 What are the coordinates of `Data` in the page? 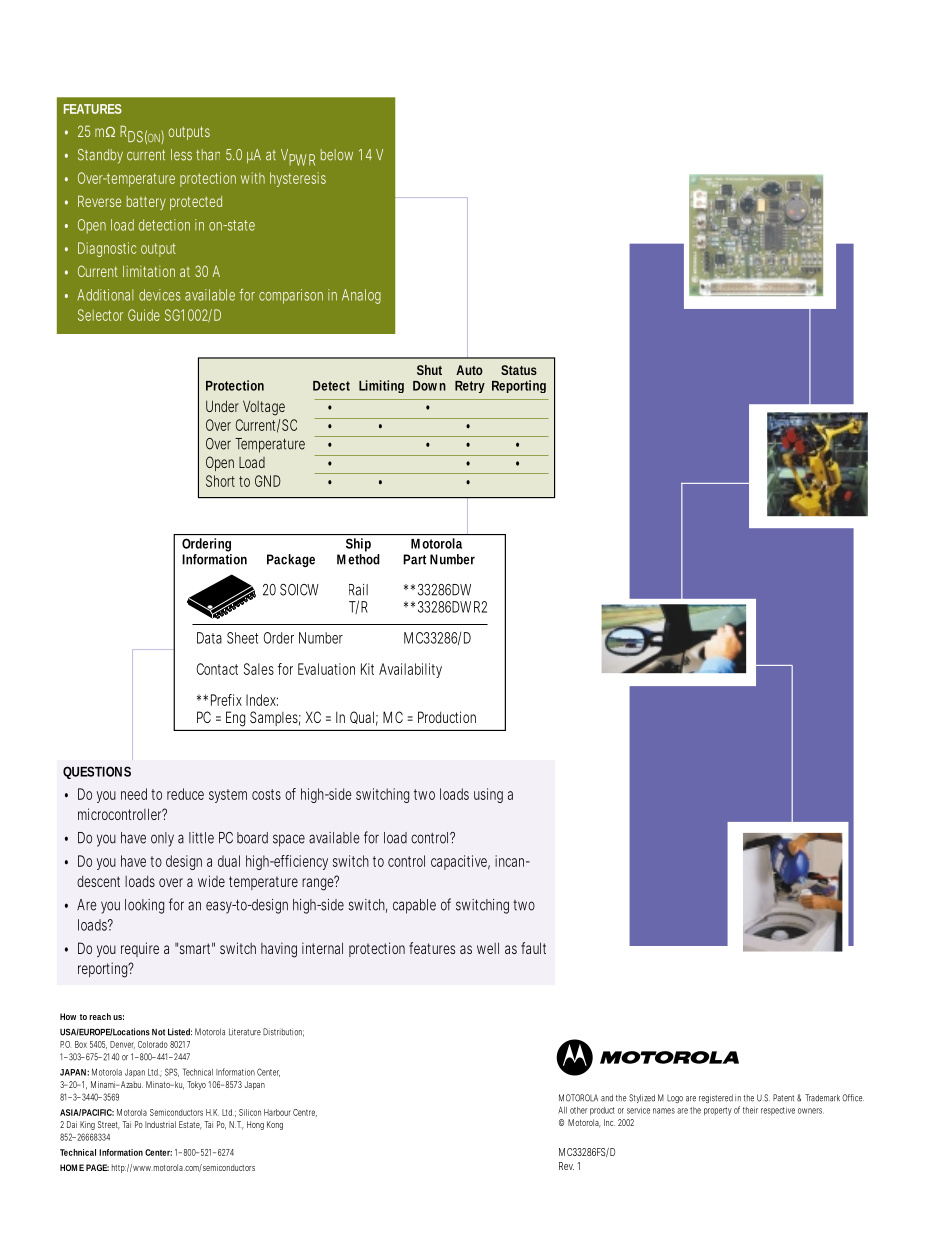 It's located at (209, 638).
